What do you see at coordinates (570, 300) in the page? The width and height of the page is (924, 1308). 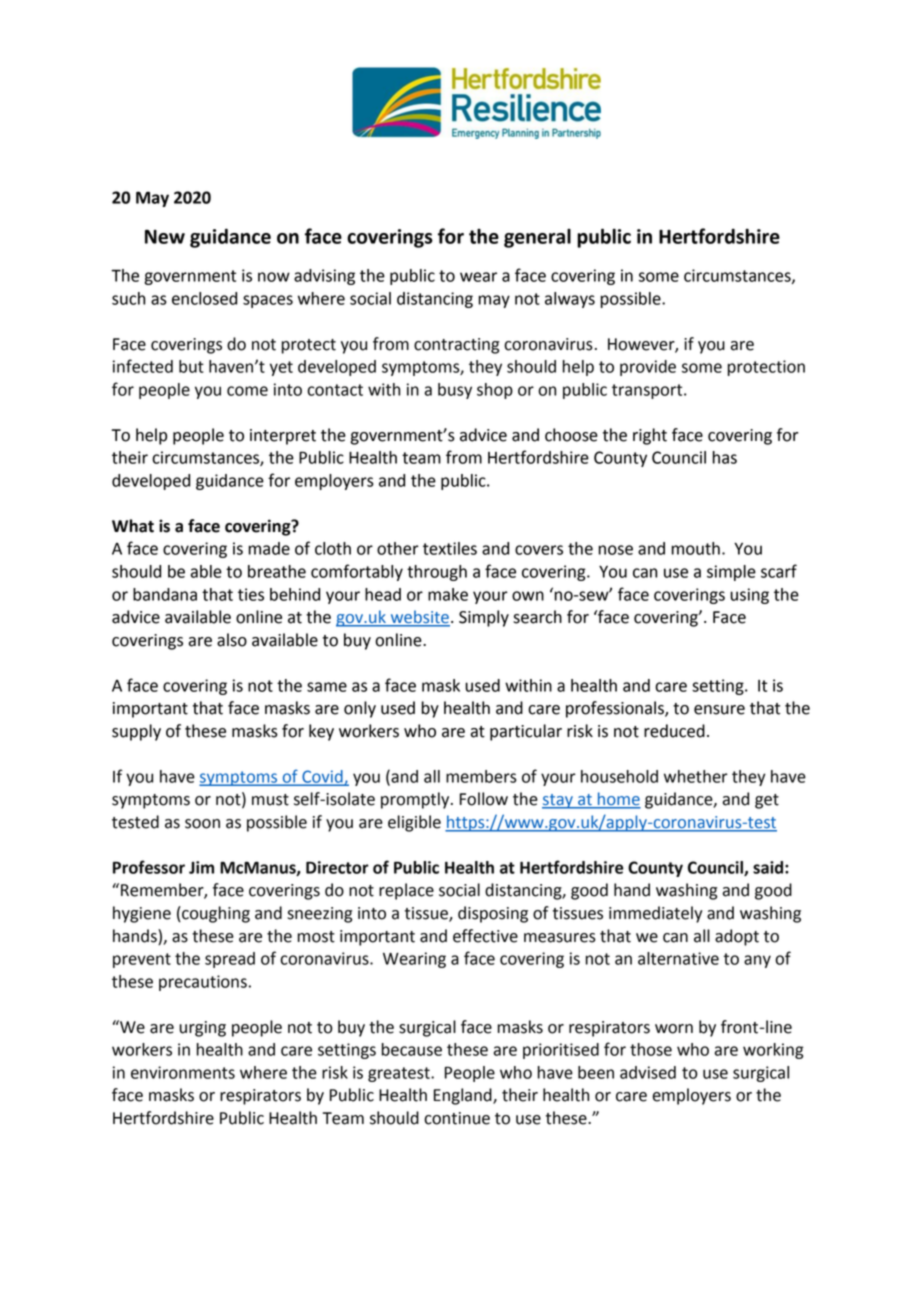 I see `always` at bounding box center [570, 300].
